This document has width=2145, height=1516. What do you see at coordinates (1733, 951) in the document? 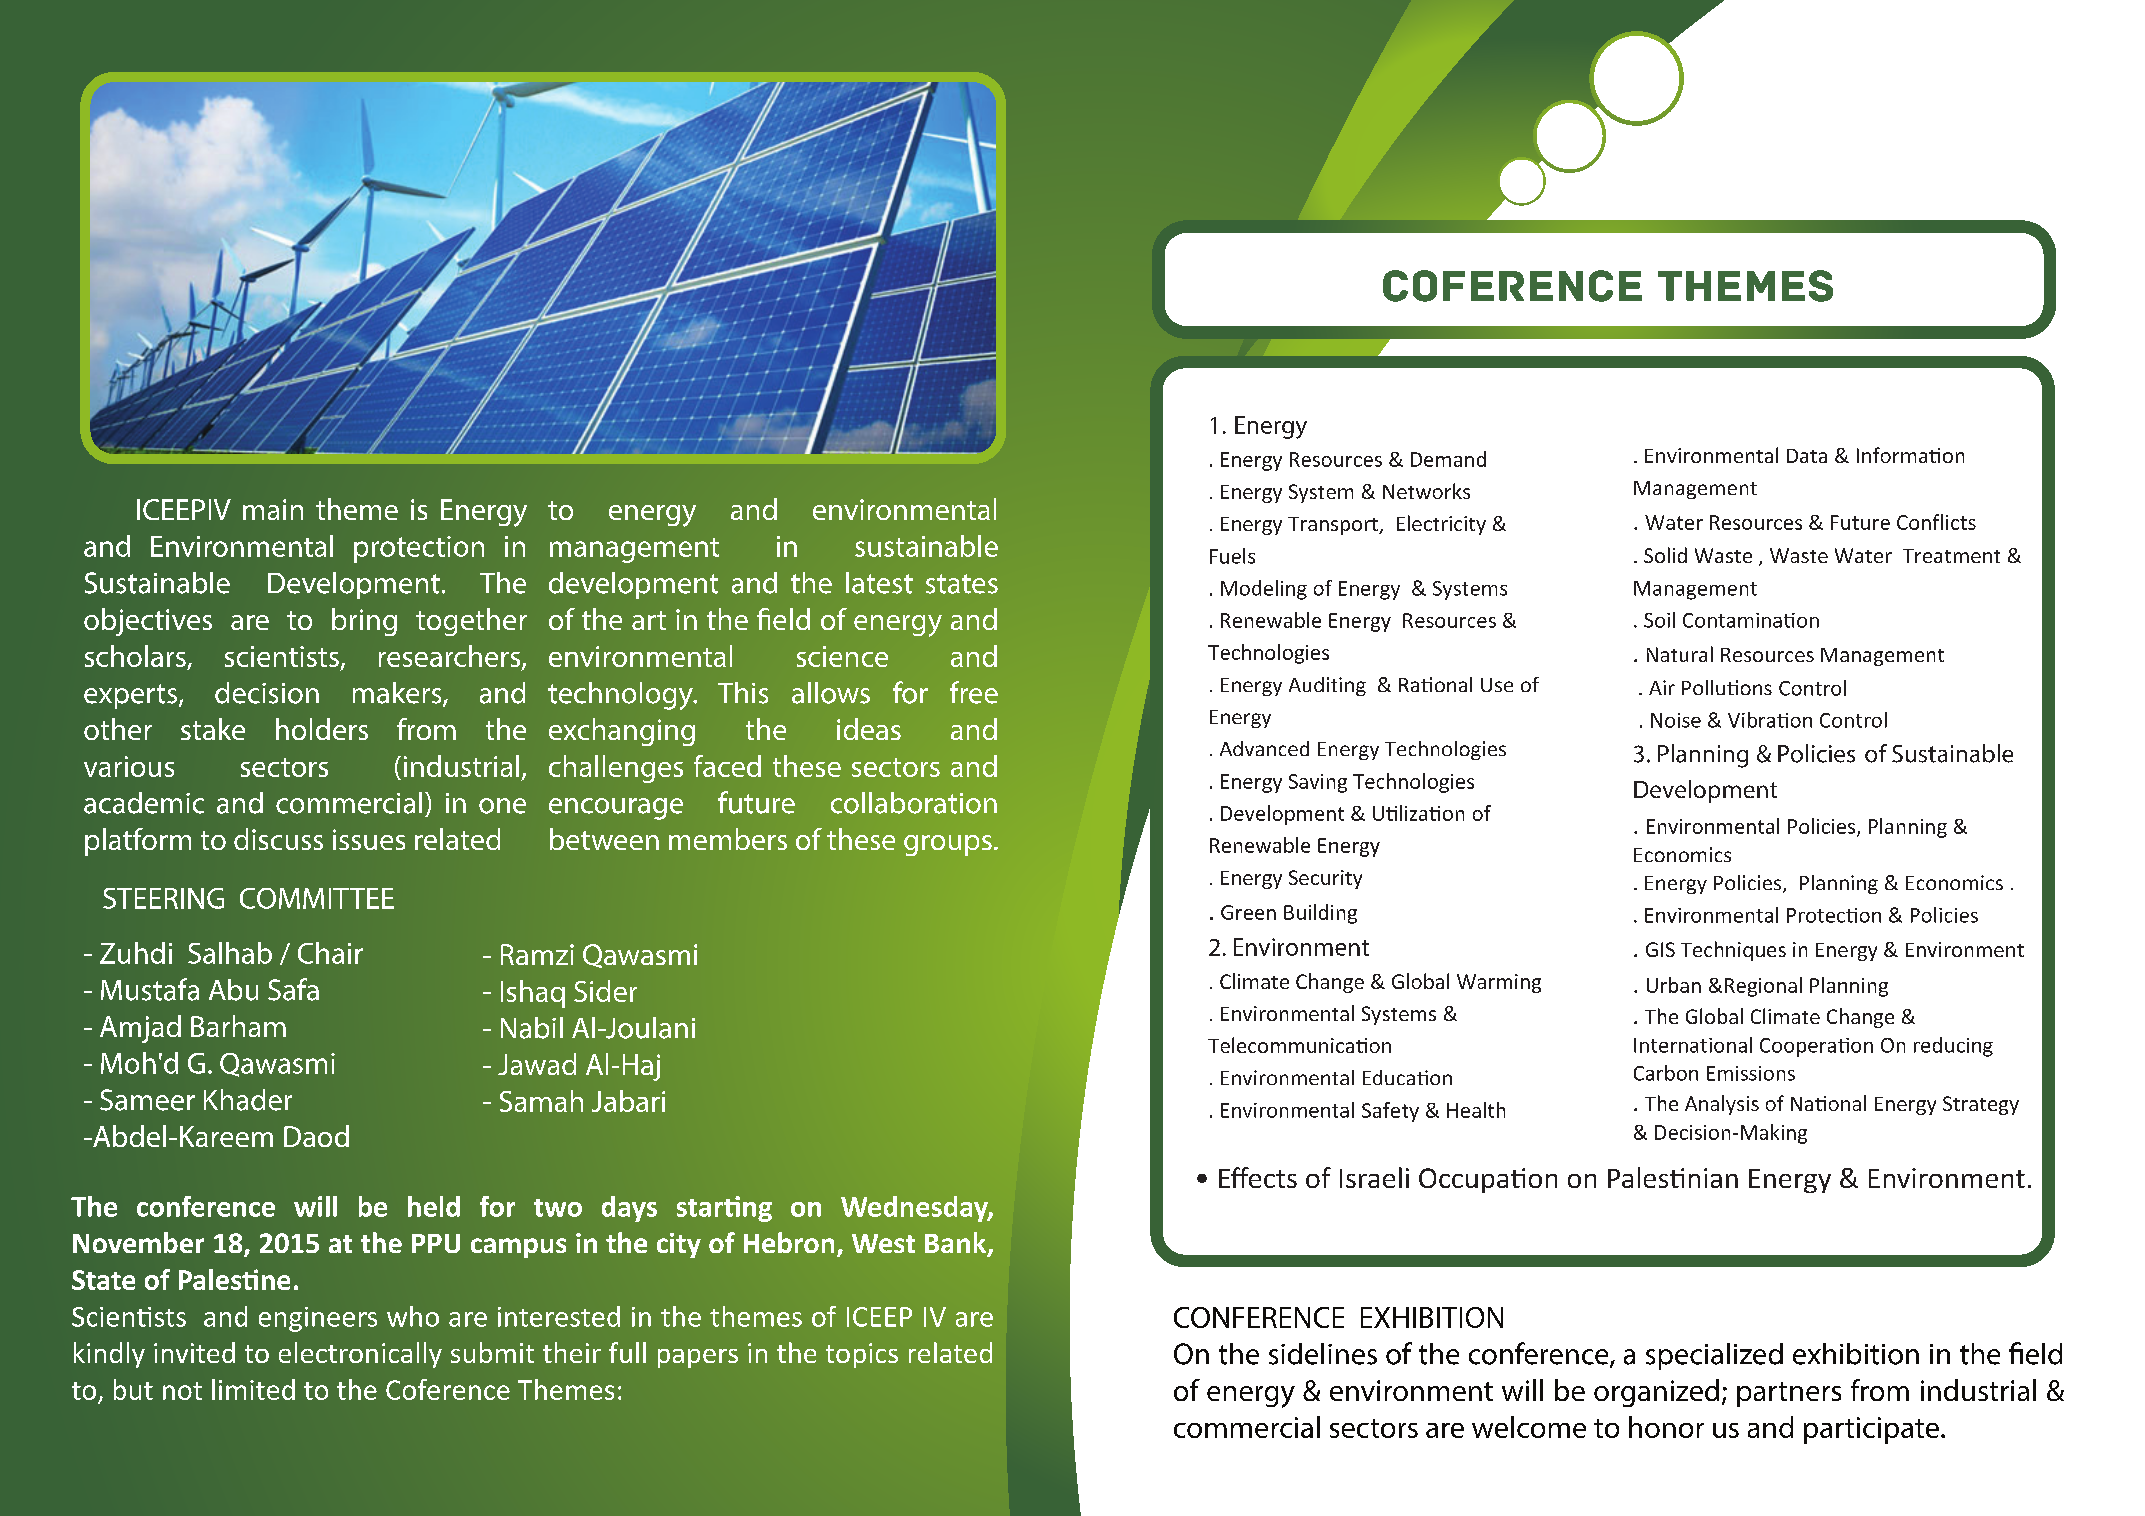
I see `Techniques` at bounding box center [1733, 951].
